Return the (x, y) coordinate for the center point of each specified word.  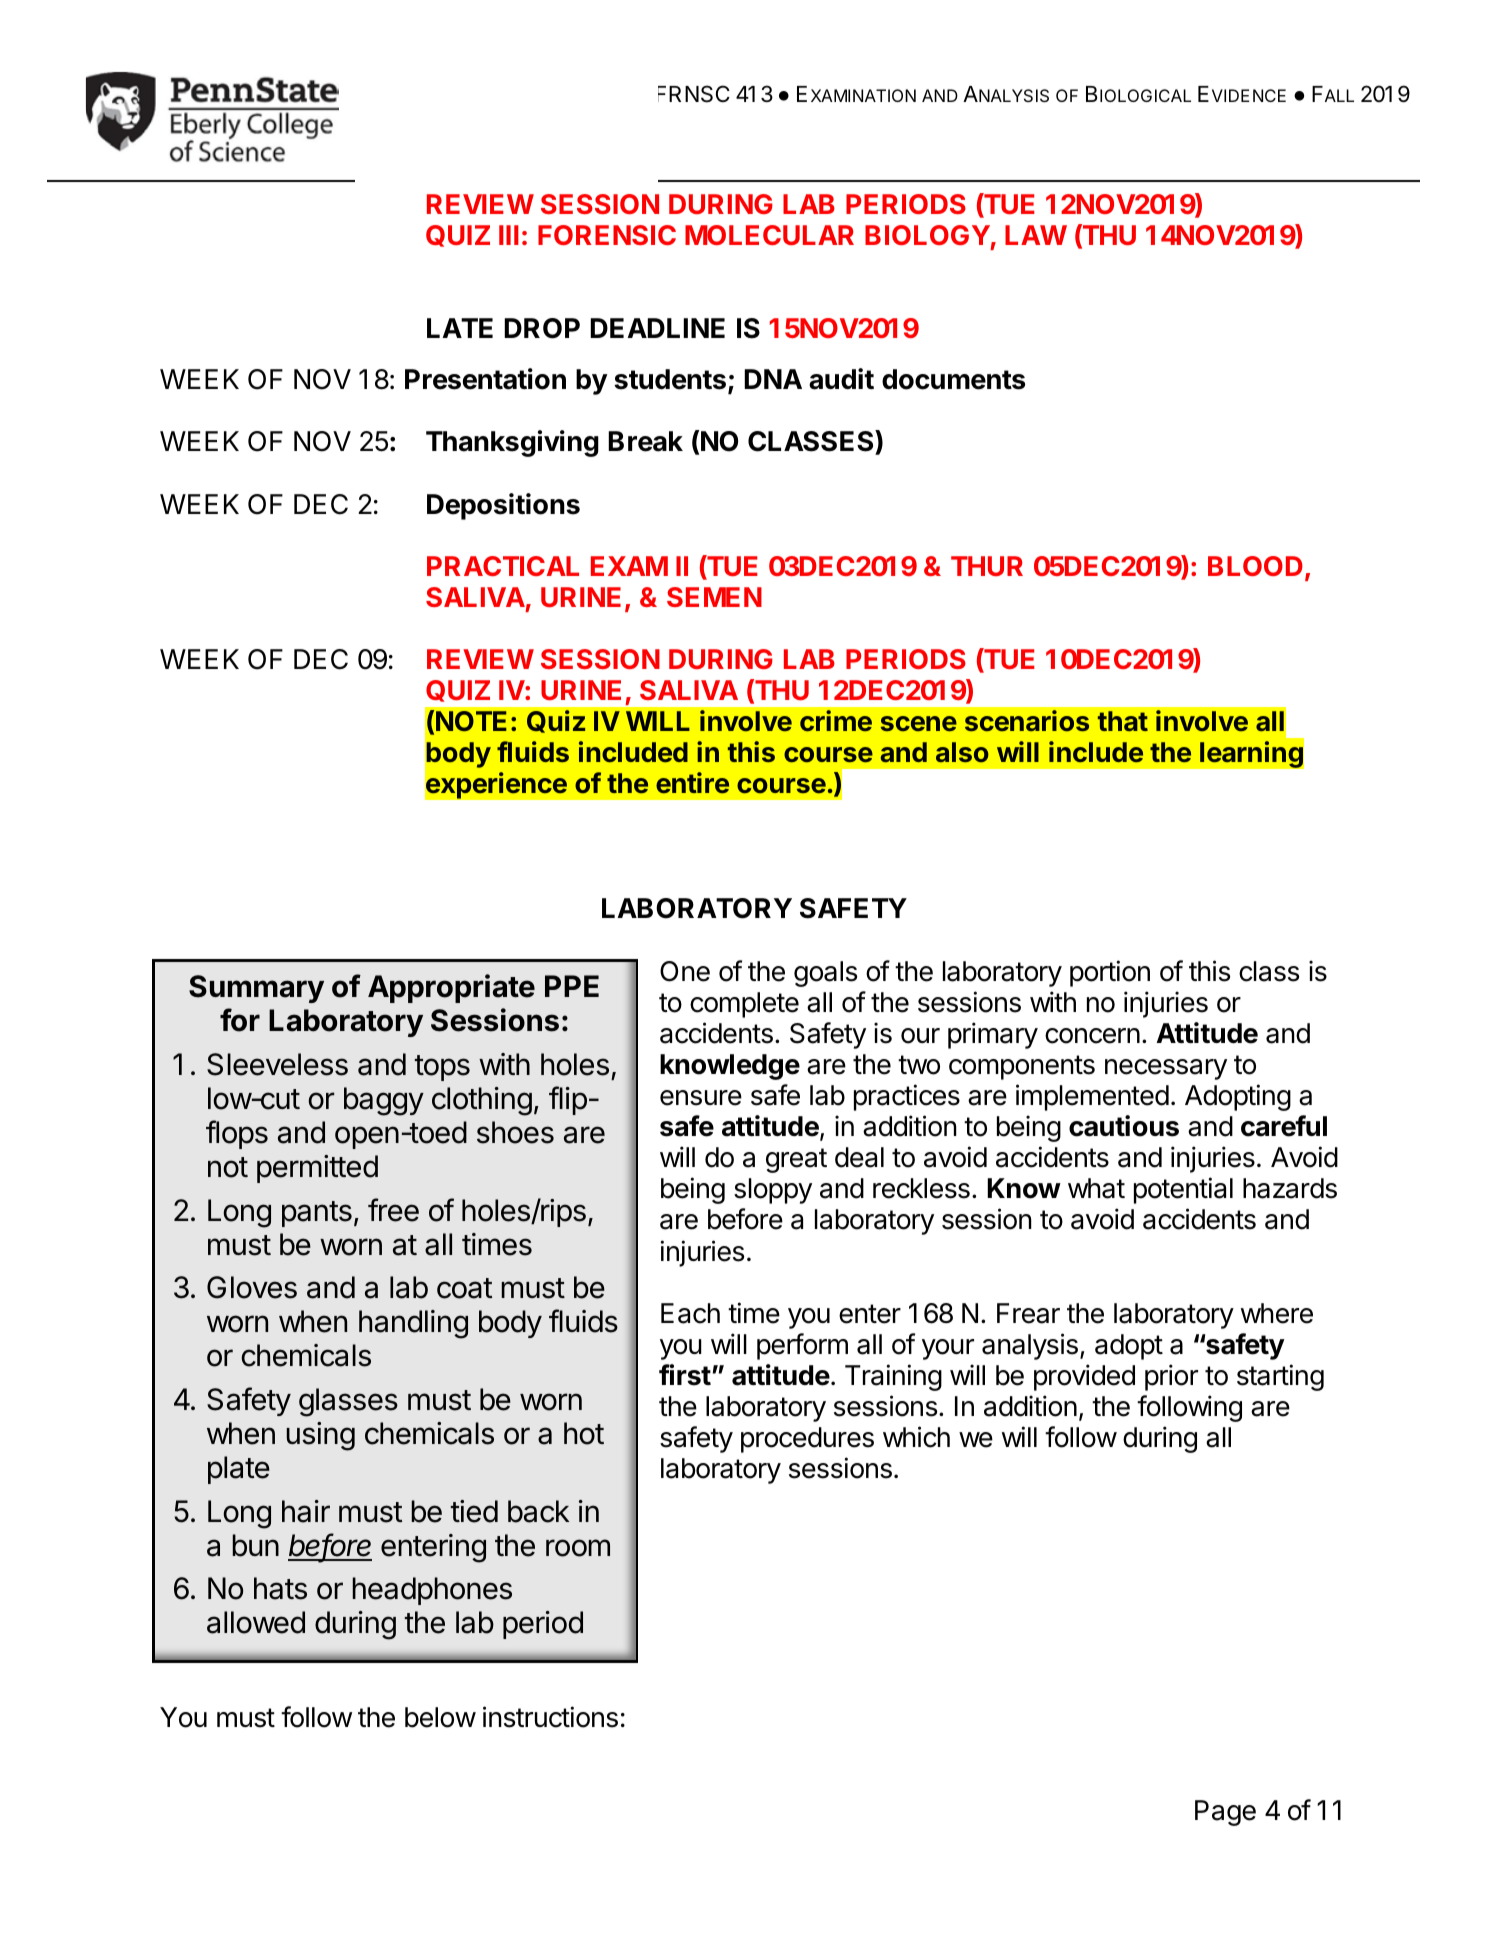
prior (1171, 1377)
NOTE (471, 721)
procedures (807, 1440)
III (509, 235)
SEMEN (714, 597)
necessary (1166, 1069)
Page (1225, 1813)
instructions (550, 1717)
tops (442, 1068)
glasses (348, 1402)
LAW (1036, 235)
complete (744, 1005)
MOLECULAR (769, 235)
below (440, 1717)
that (1123, 721)
